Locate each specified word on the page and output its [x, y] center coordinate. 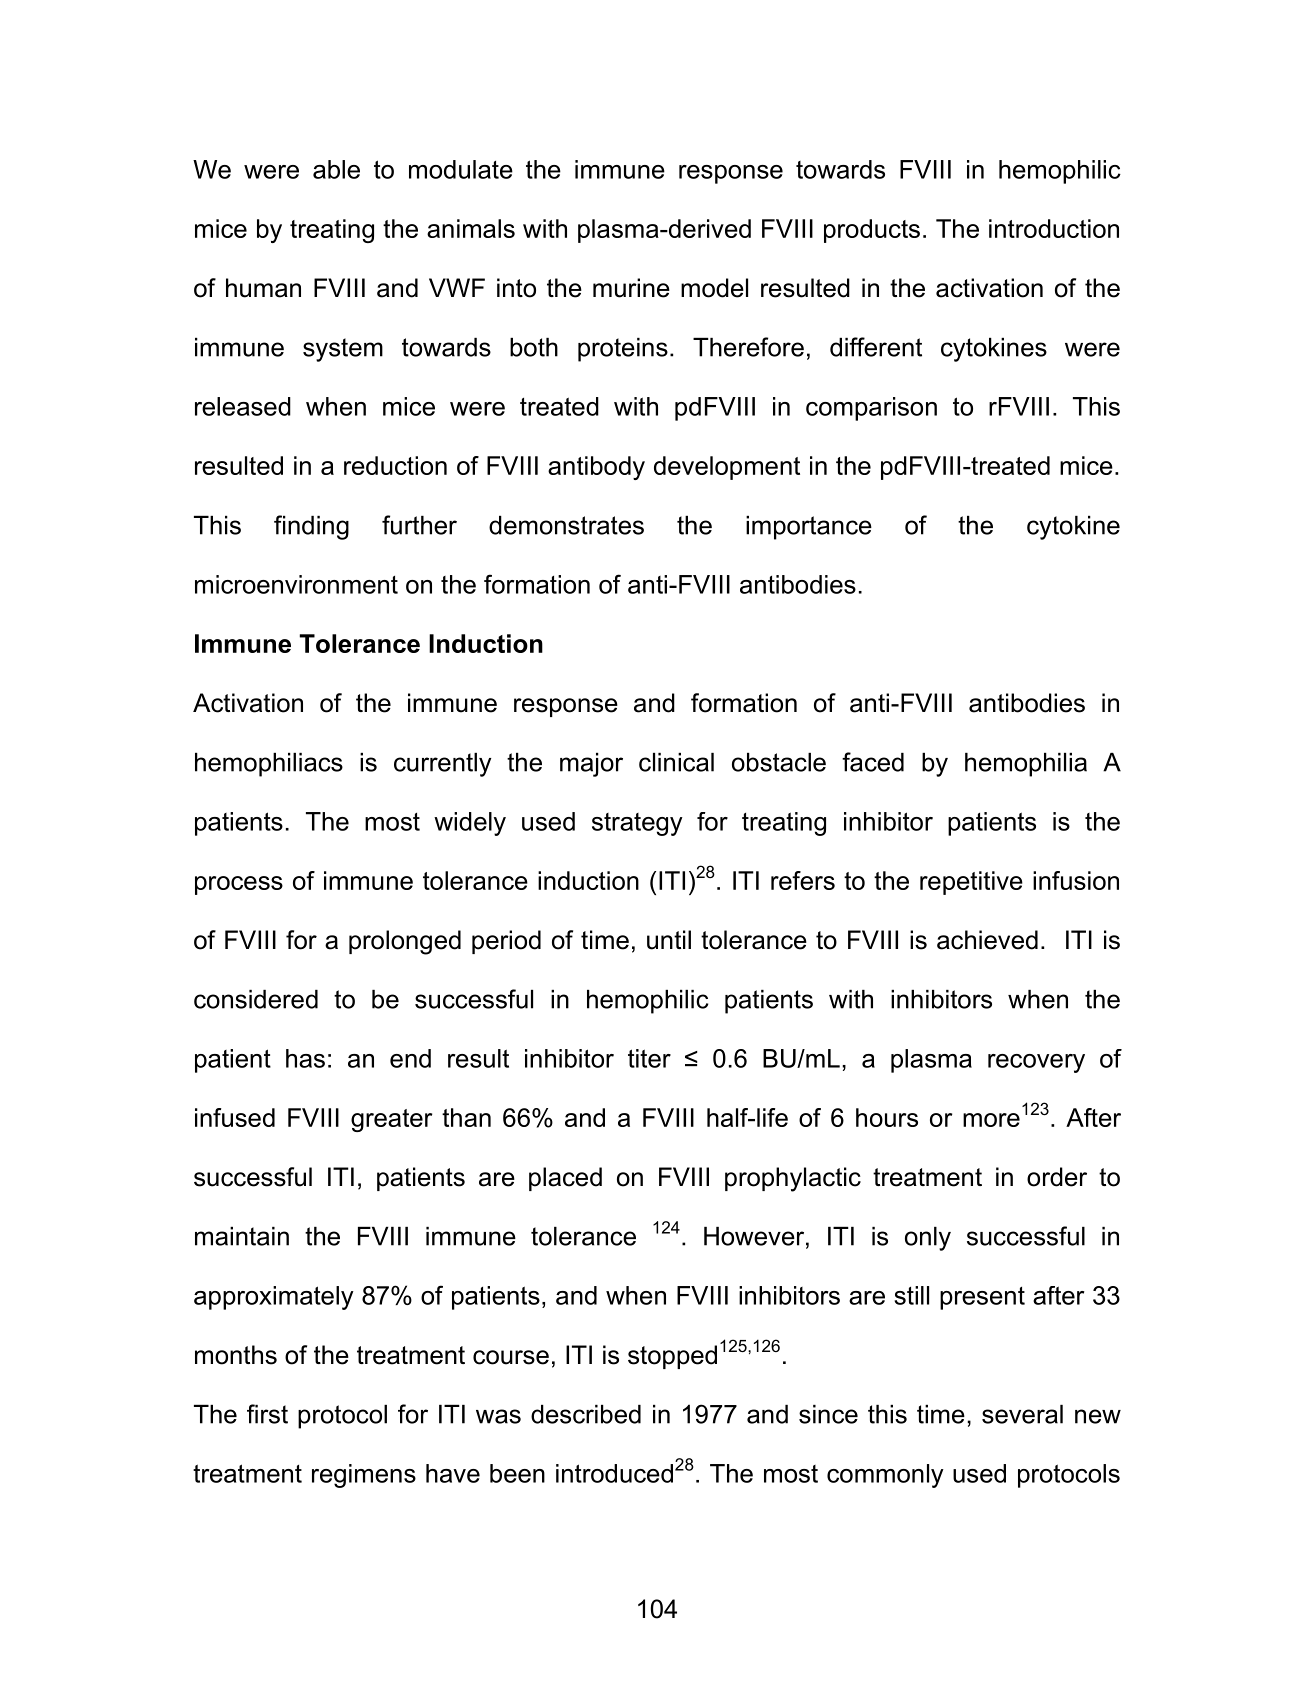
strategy [637, 824]
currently [442, 765]
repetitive [971, 883]
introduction [1054, 228]
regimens [364, 1476]
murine [631, 288]
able [336, 169]
